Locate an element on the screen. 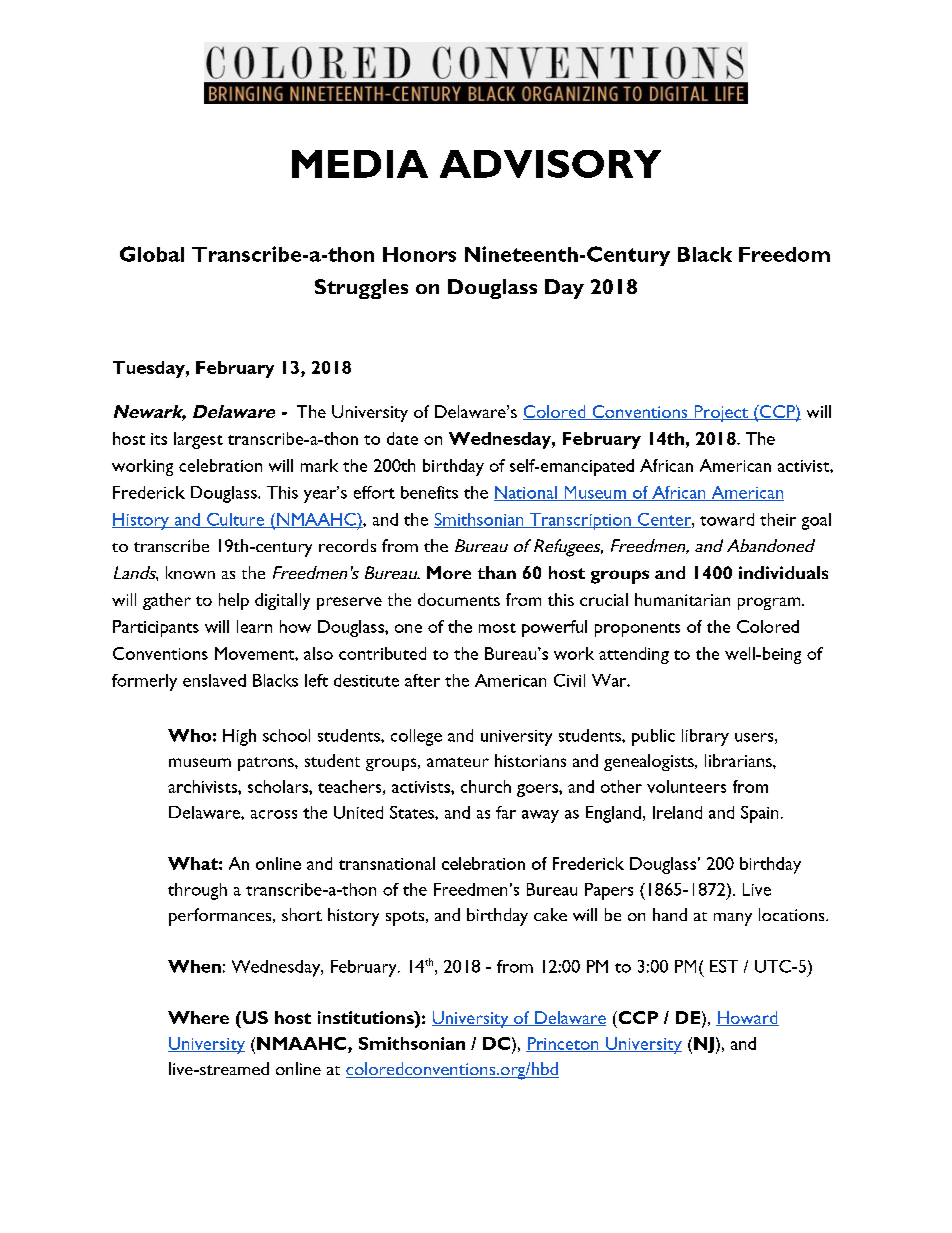 This screenshot has width=952, height=1233. Freedom is located at coordinates (784, 254).
